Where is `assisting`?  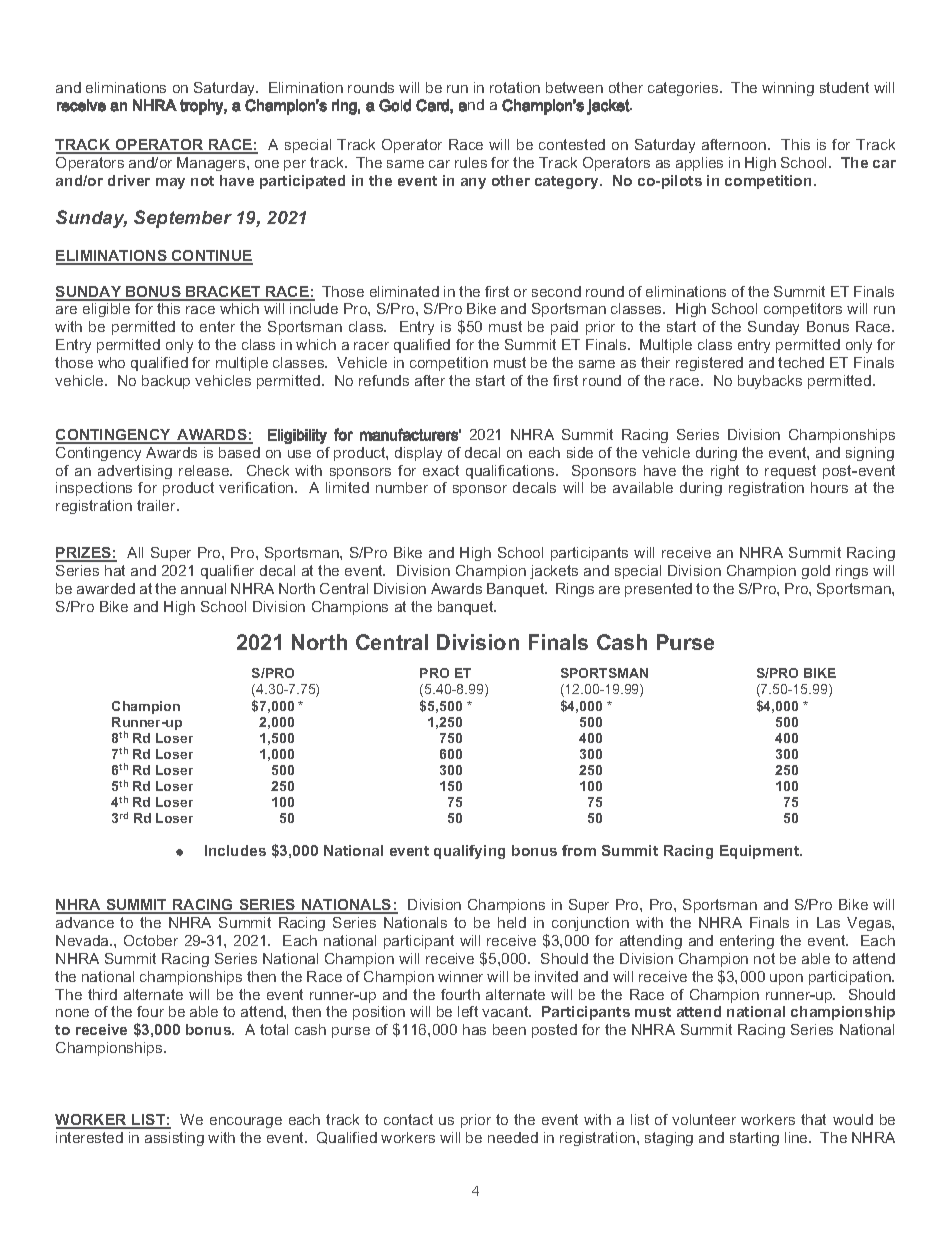 assisting is located at coordinates (174, 1139).
